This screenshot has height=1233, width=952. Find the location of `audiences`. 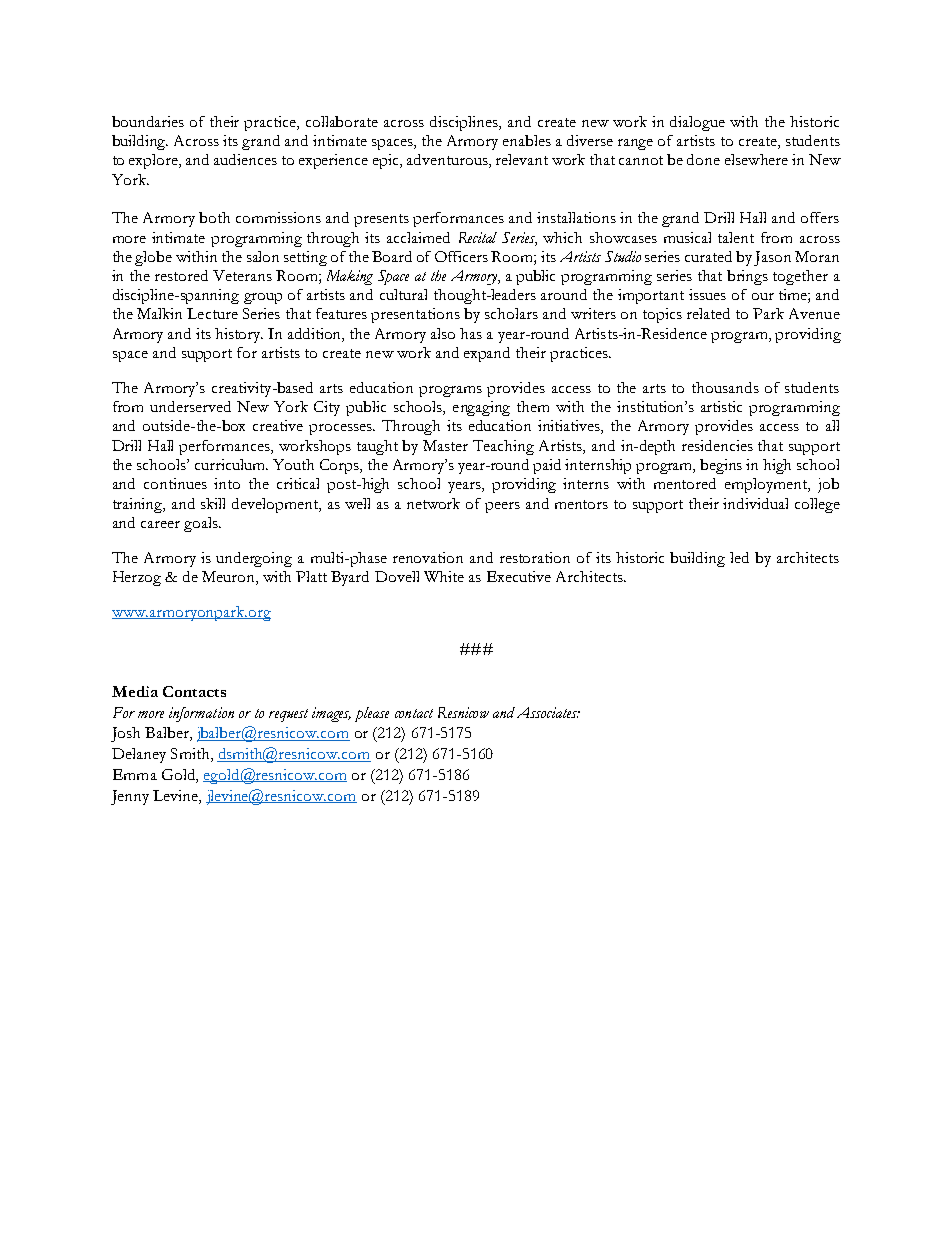

audiences is located at coordinates (245, 159).
